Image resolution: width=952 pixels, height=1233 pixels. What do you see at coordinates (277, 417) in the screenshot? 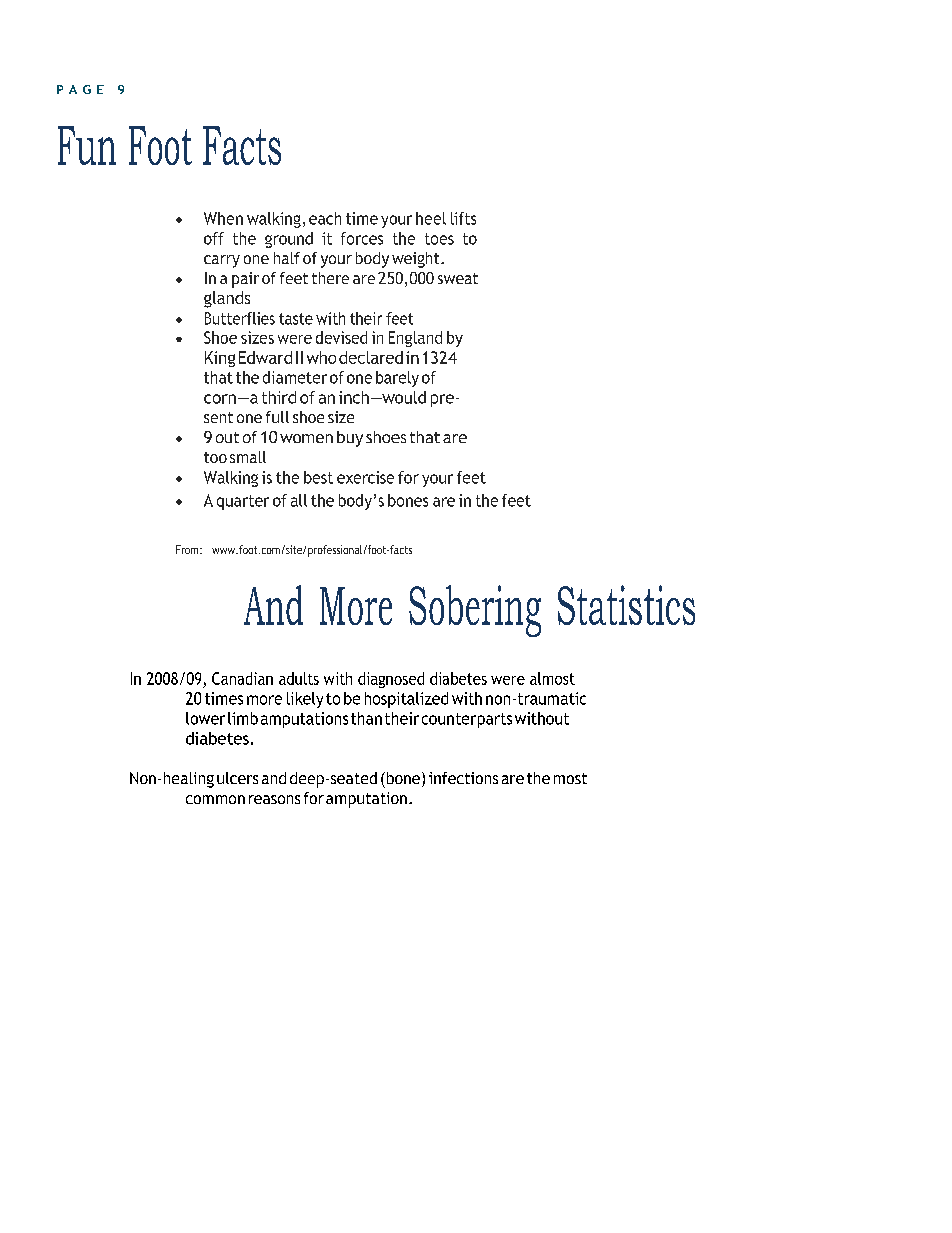
I see `full` at bounding box center [277, 417].
